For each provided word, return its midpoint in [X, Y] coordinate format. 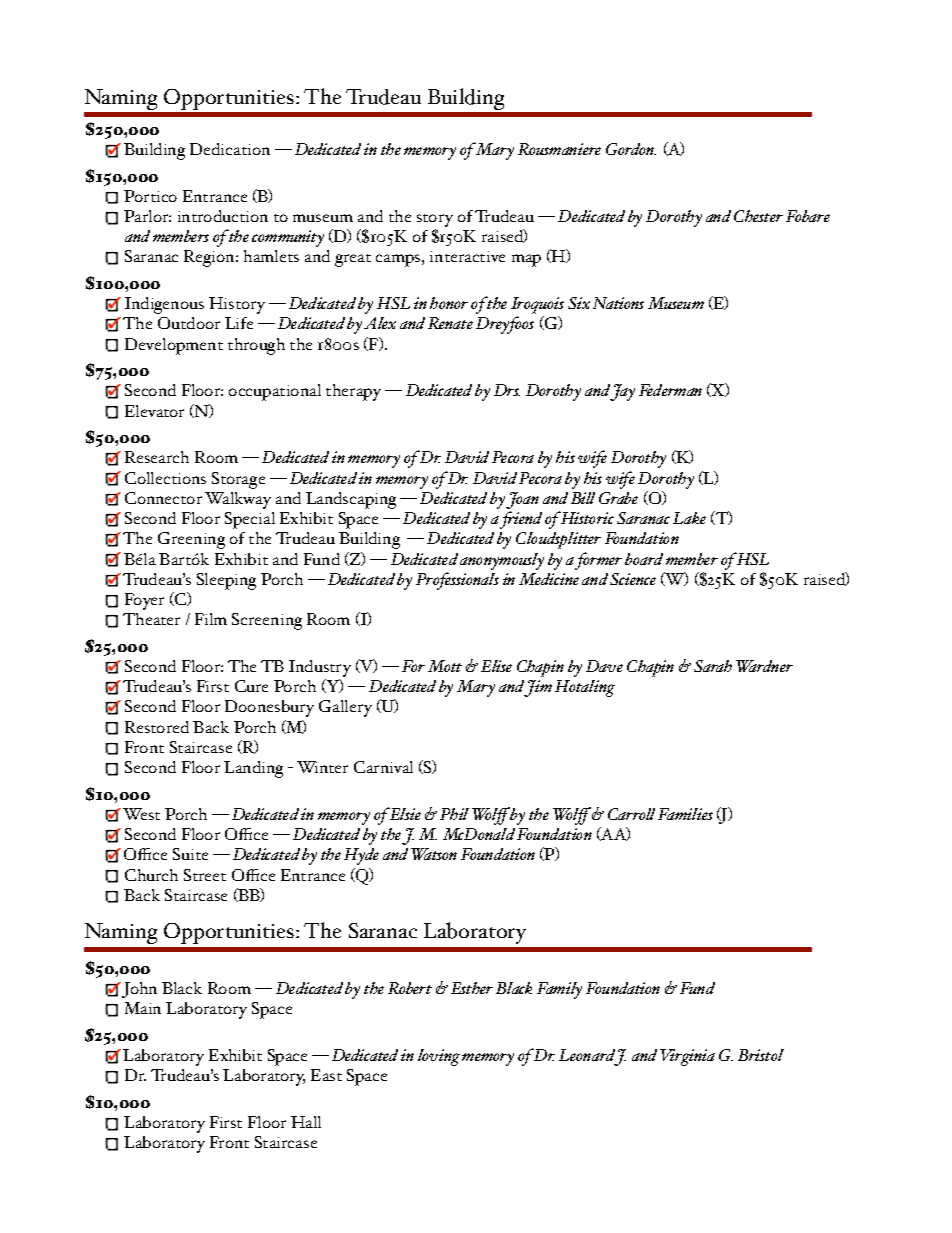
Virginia [687, 1057]
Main [143, 1008]
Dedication [230, 149]
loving [439, 1057]
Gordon [631, 149]
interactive [467, 256]
